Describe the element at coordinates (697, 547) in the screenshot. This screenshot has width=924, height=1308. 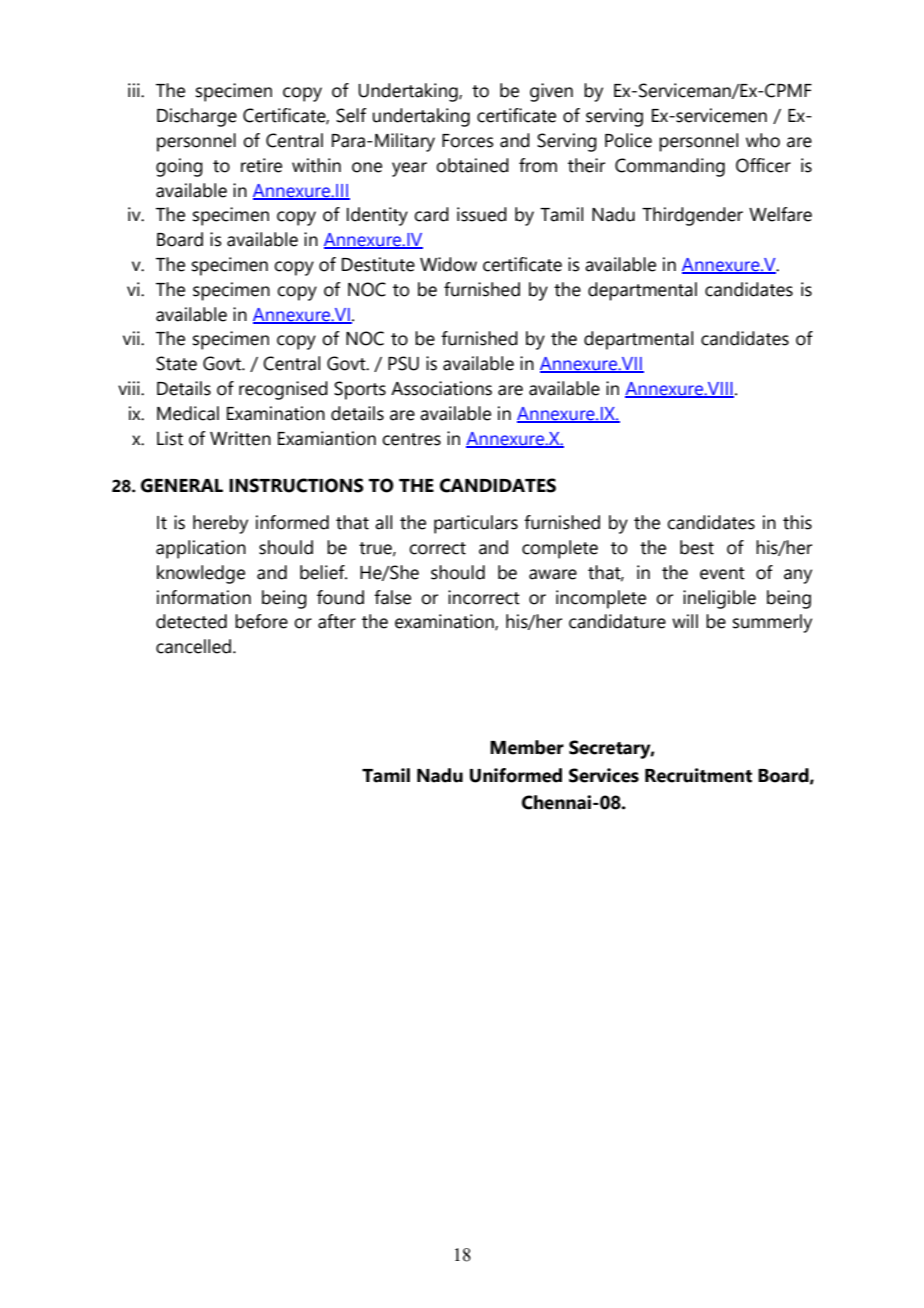
I see `best` at that location.
